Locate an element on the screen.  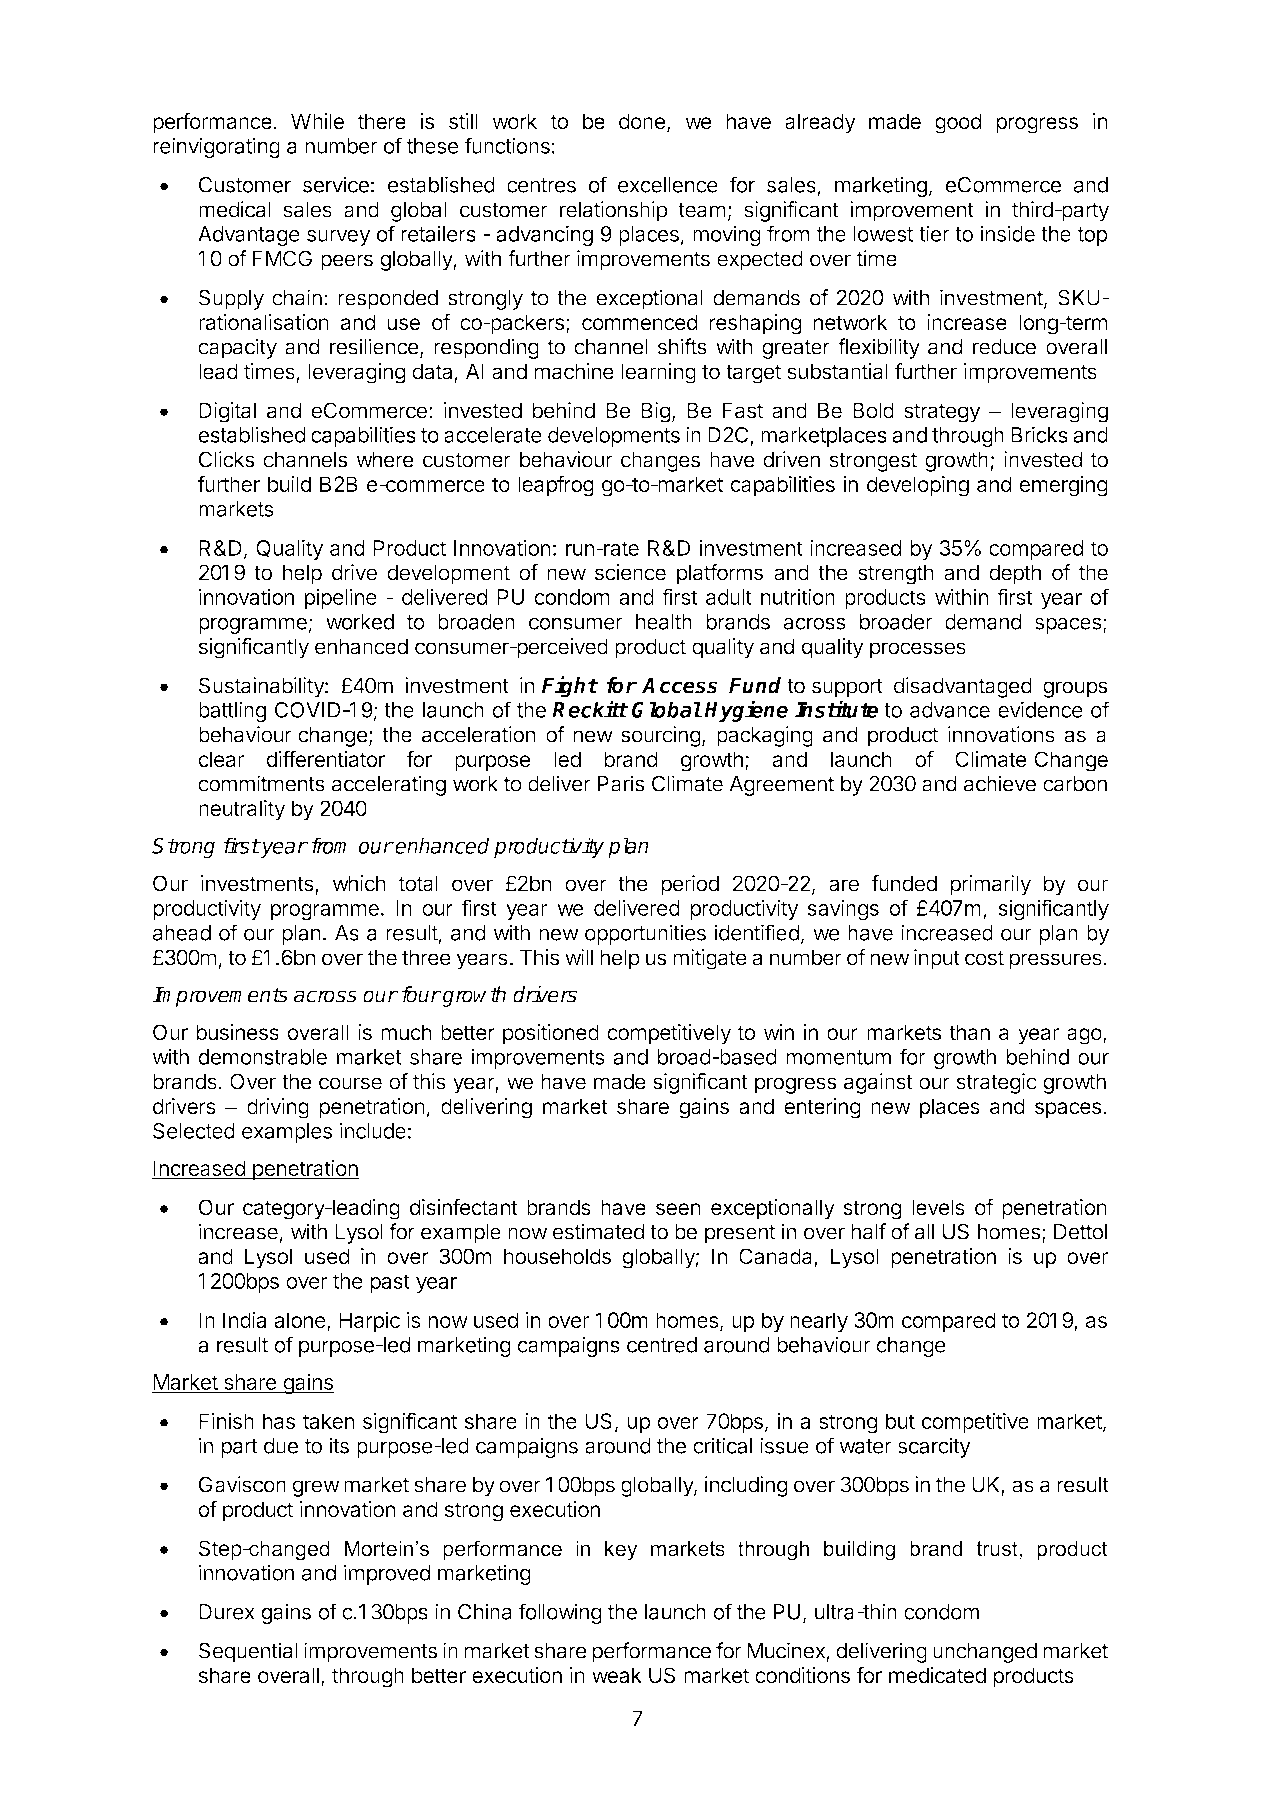
good is located at coordinates (958, 123).
